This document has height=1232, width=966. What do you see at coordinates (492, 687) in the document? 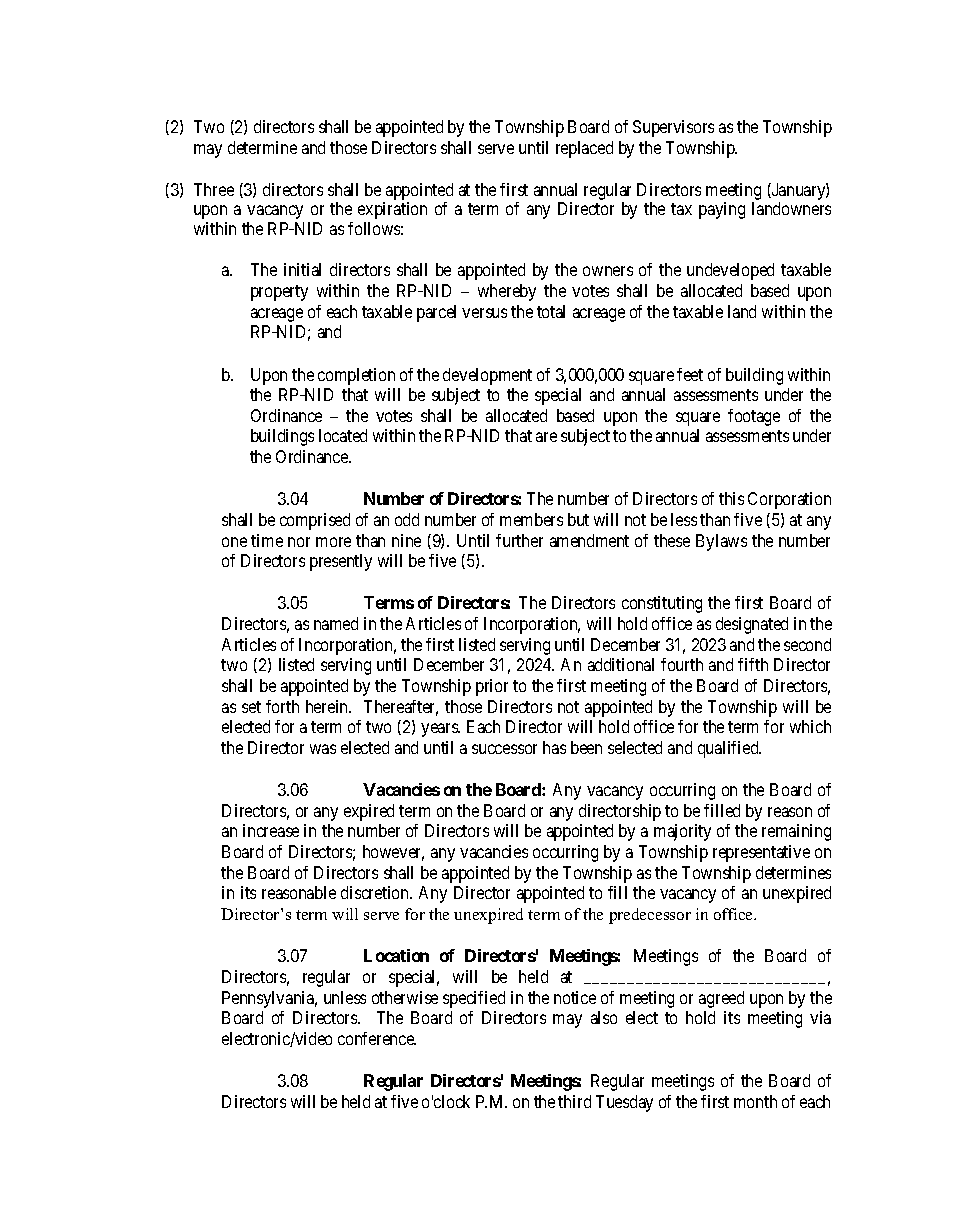
I see `prior` at bounding box center [492, 687].
